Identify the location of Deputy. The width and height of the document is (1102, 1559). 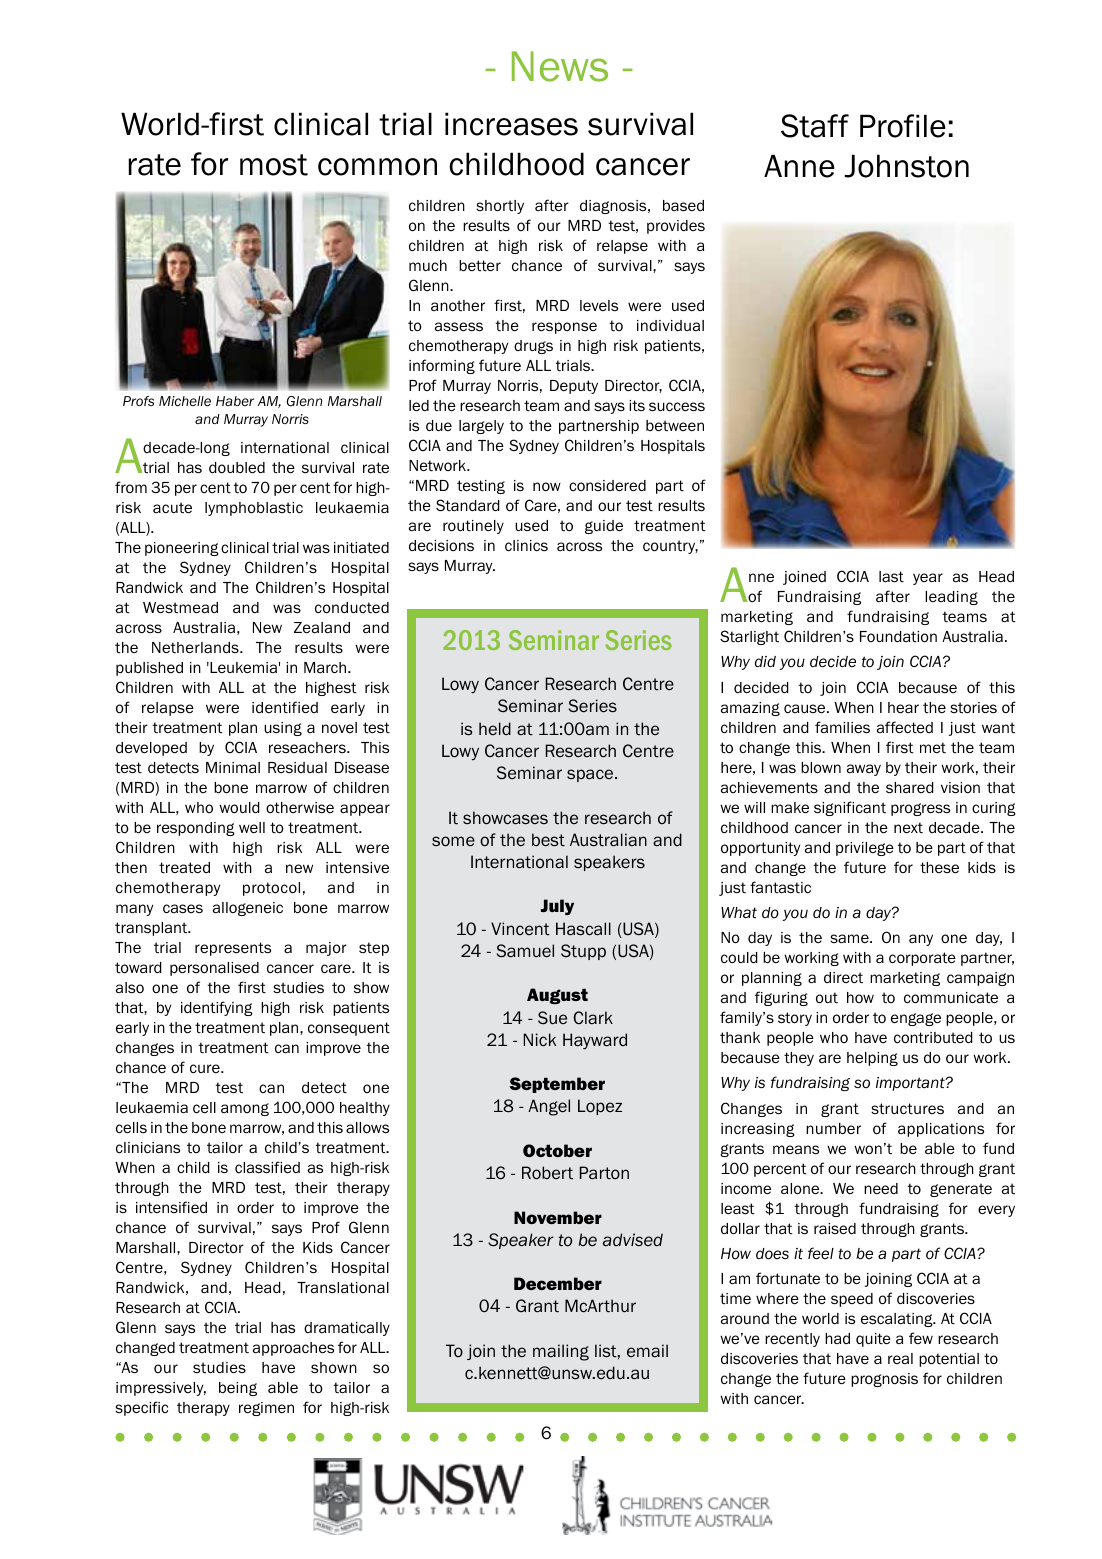
(574, 387).
